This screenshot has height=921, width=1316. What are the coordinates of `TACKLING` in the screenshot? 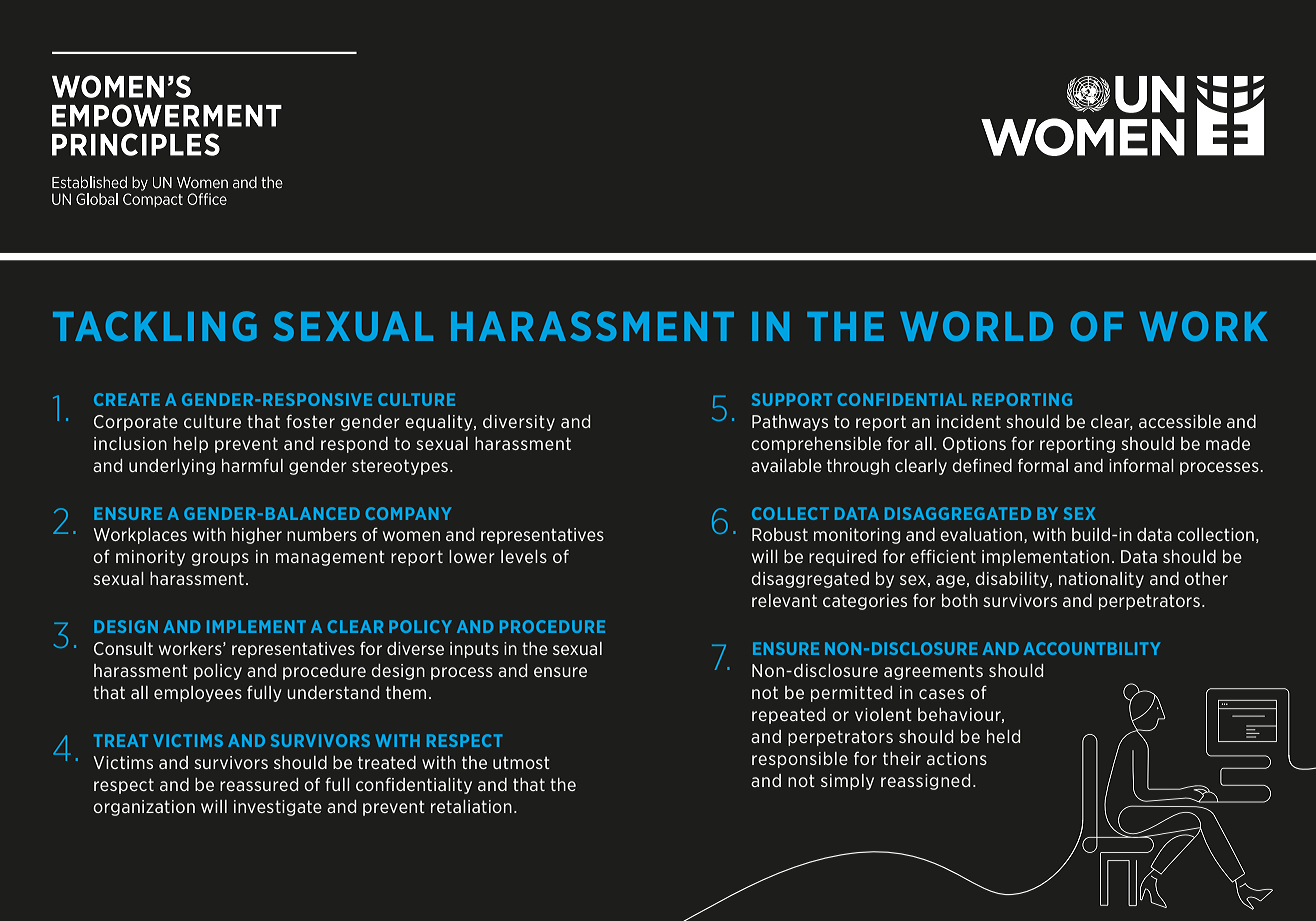 It's located at (155, 326).
